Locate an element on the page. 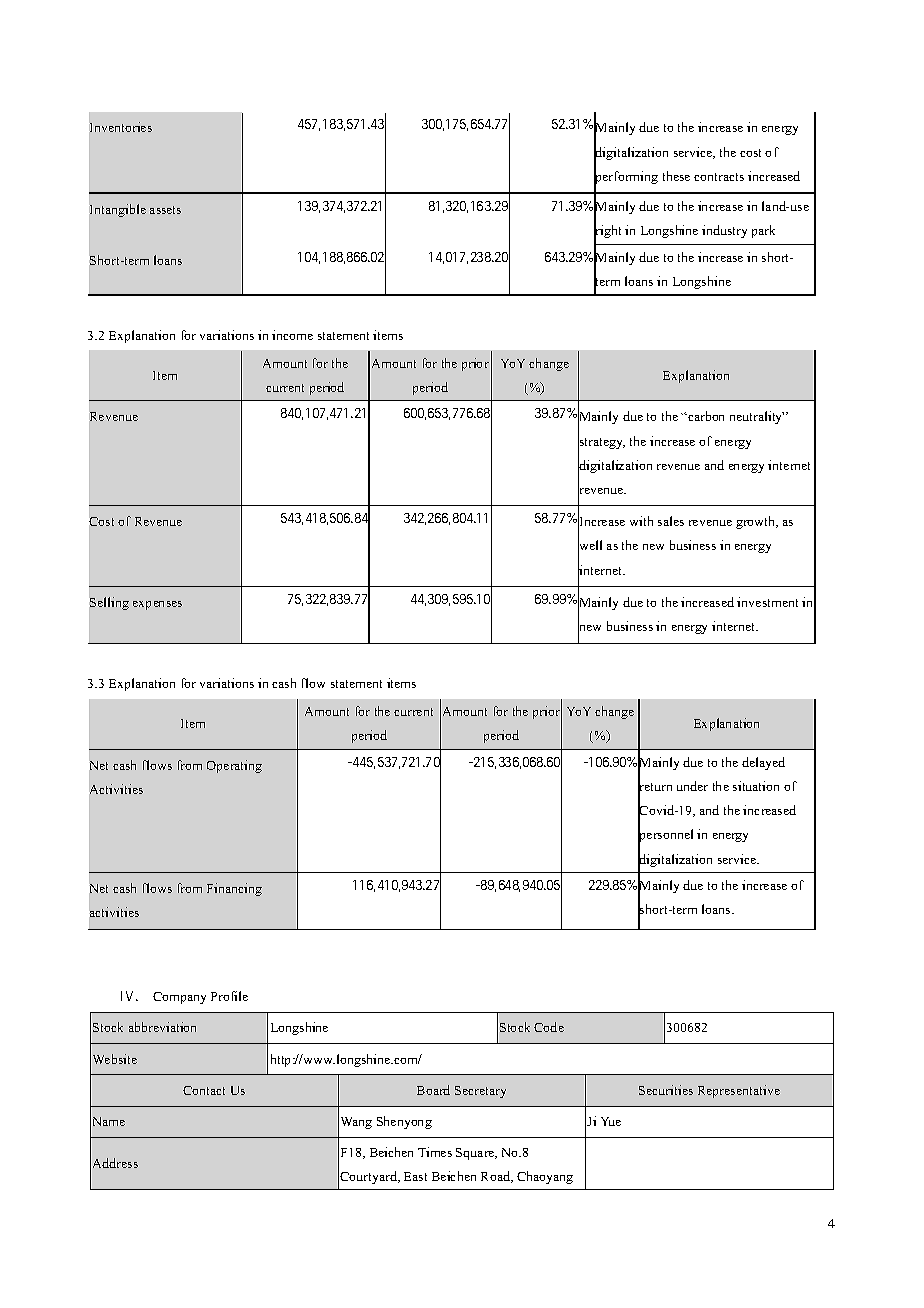 This document has height=1308, width=924. assets is located at coordinates (165, 210).
